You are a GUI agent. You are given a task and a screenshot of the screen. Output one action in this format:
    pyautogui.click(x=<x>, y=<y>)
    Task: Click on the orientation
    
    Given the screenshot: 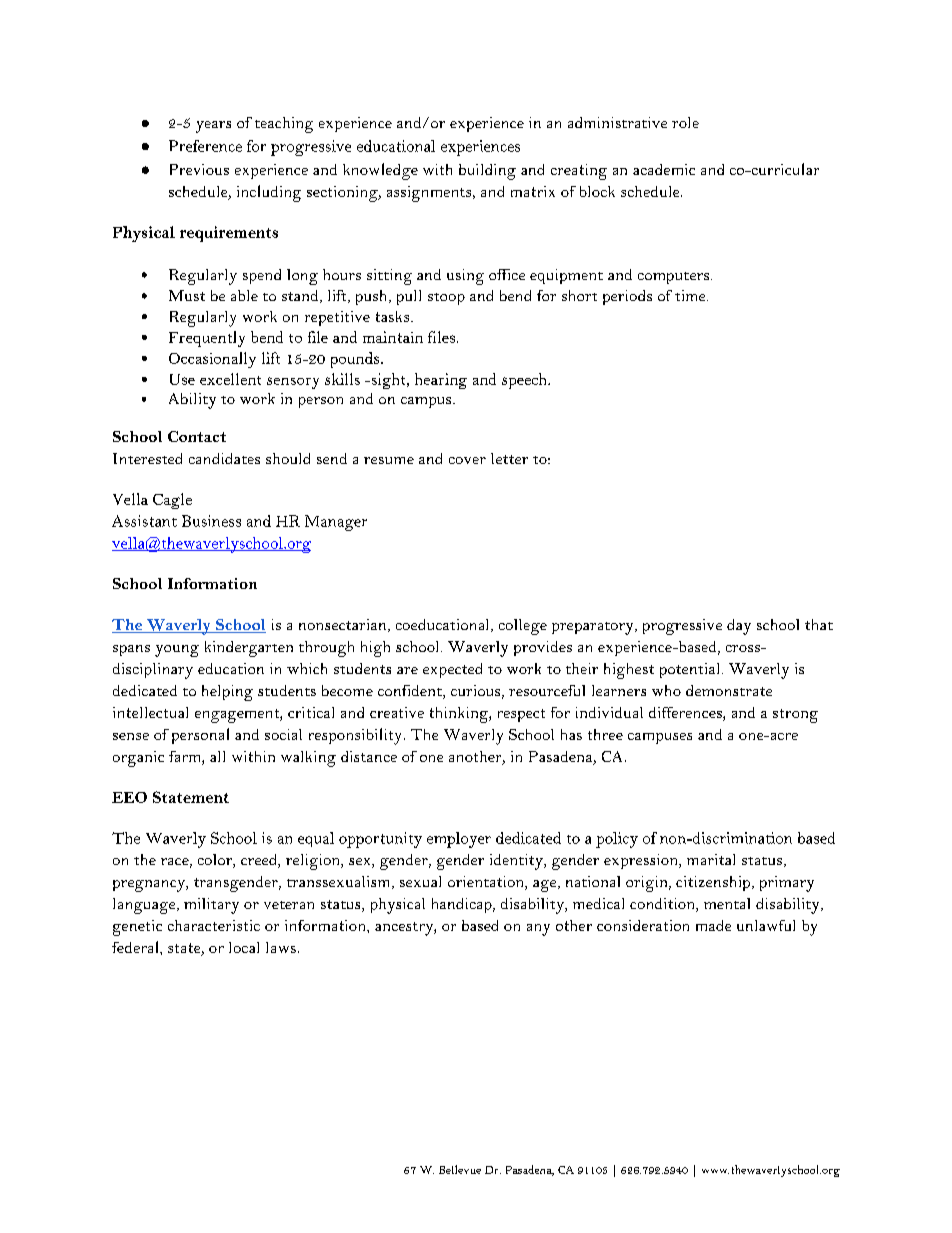 What is the action you would take?
    pyautogui.click(x=487, y=883)
